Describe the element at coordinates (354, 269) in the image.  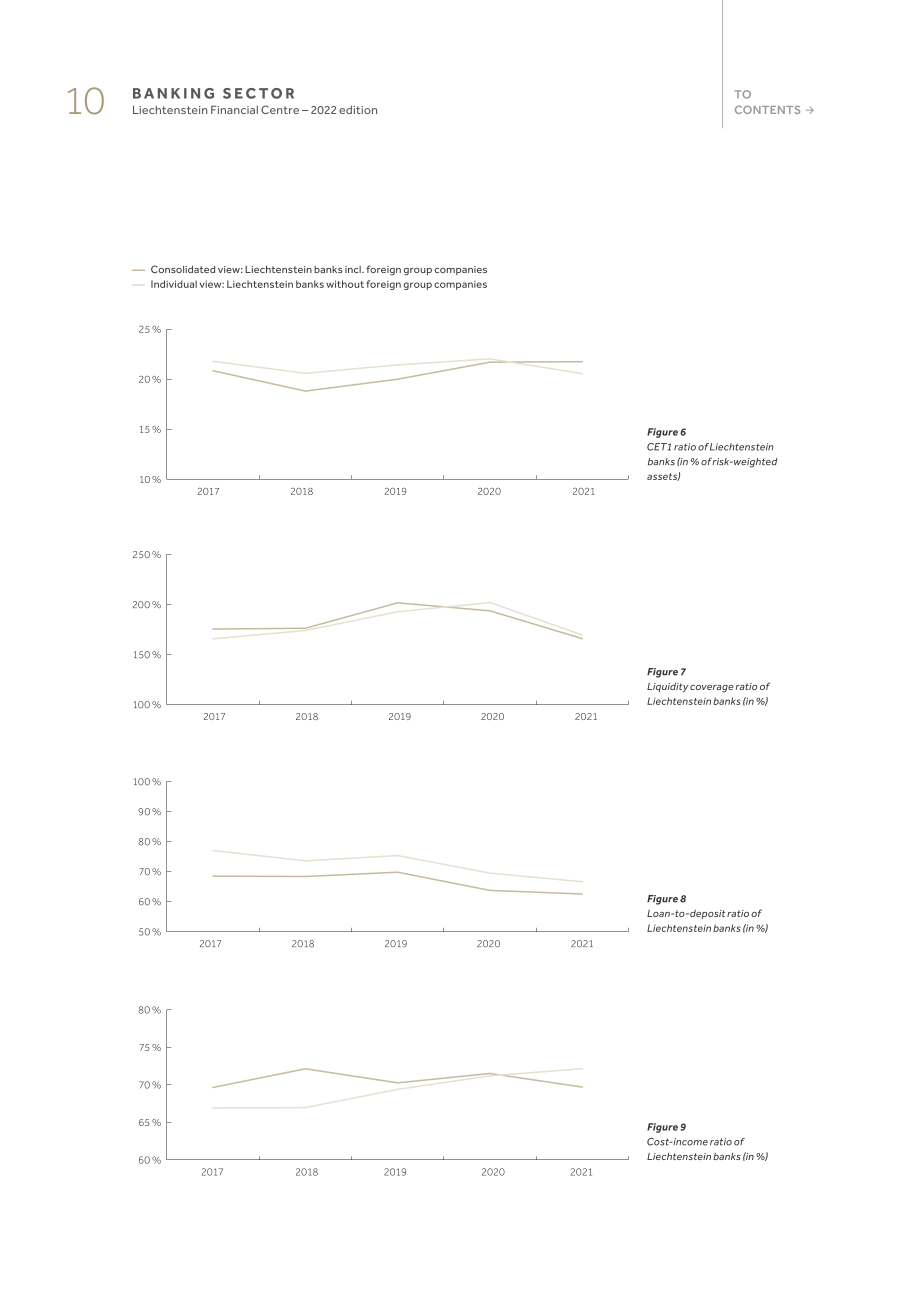
I see `incl` at that location.
